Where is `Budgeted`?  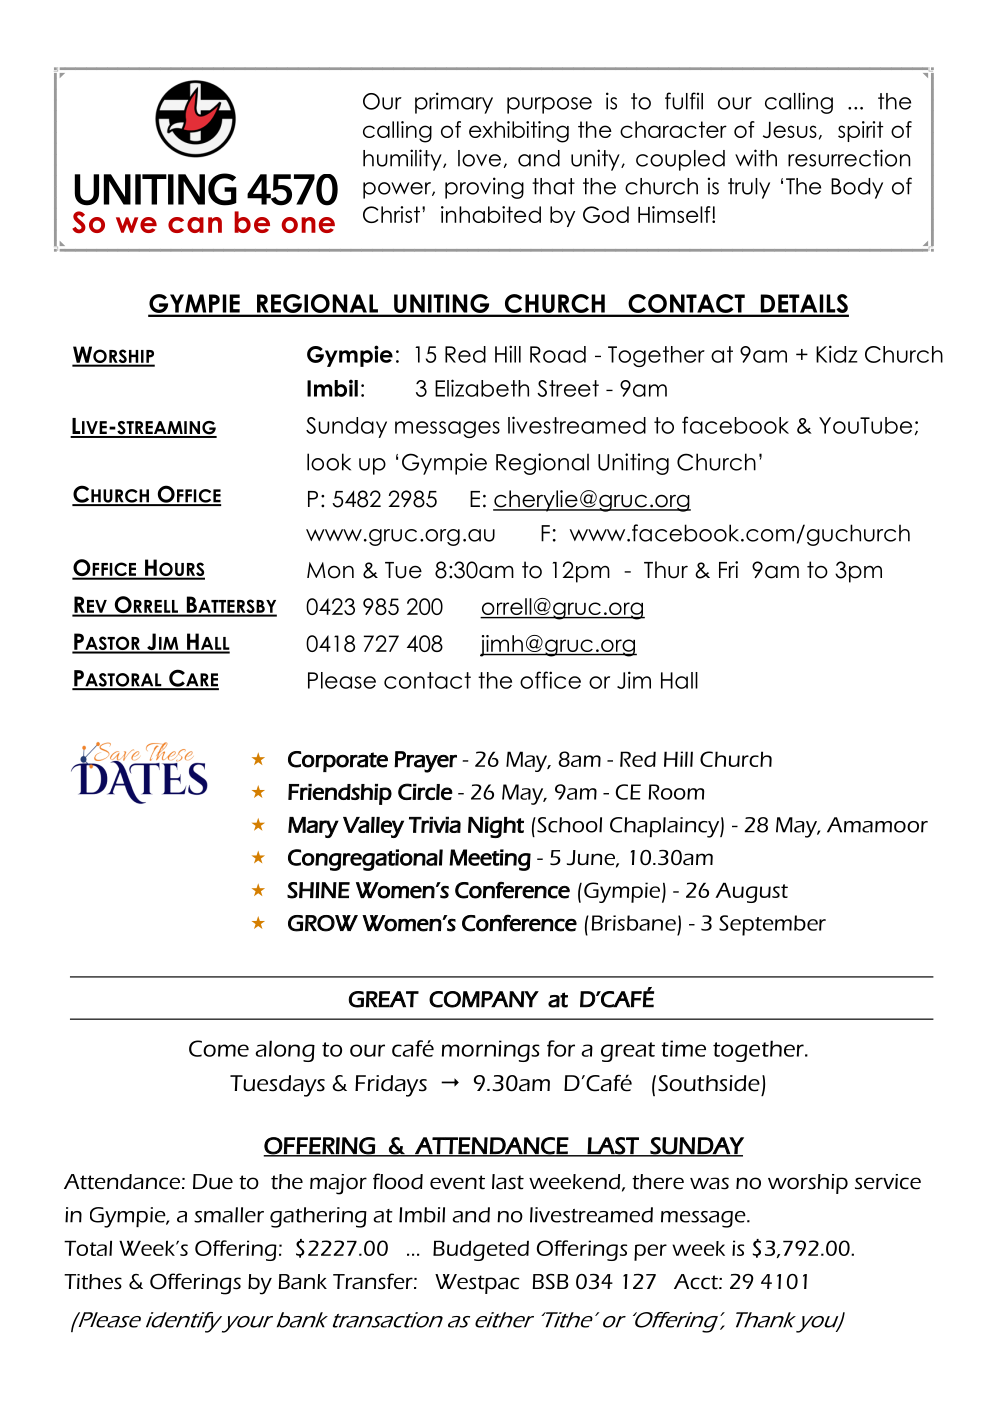
Budgeted is located at coordinates (481, 1250).
